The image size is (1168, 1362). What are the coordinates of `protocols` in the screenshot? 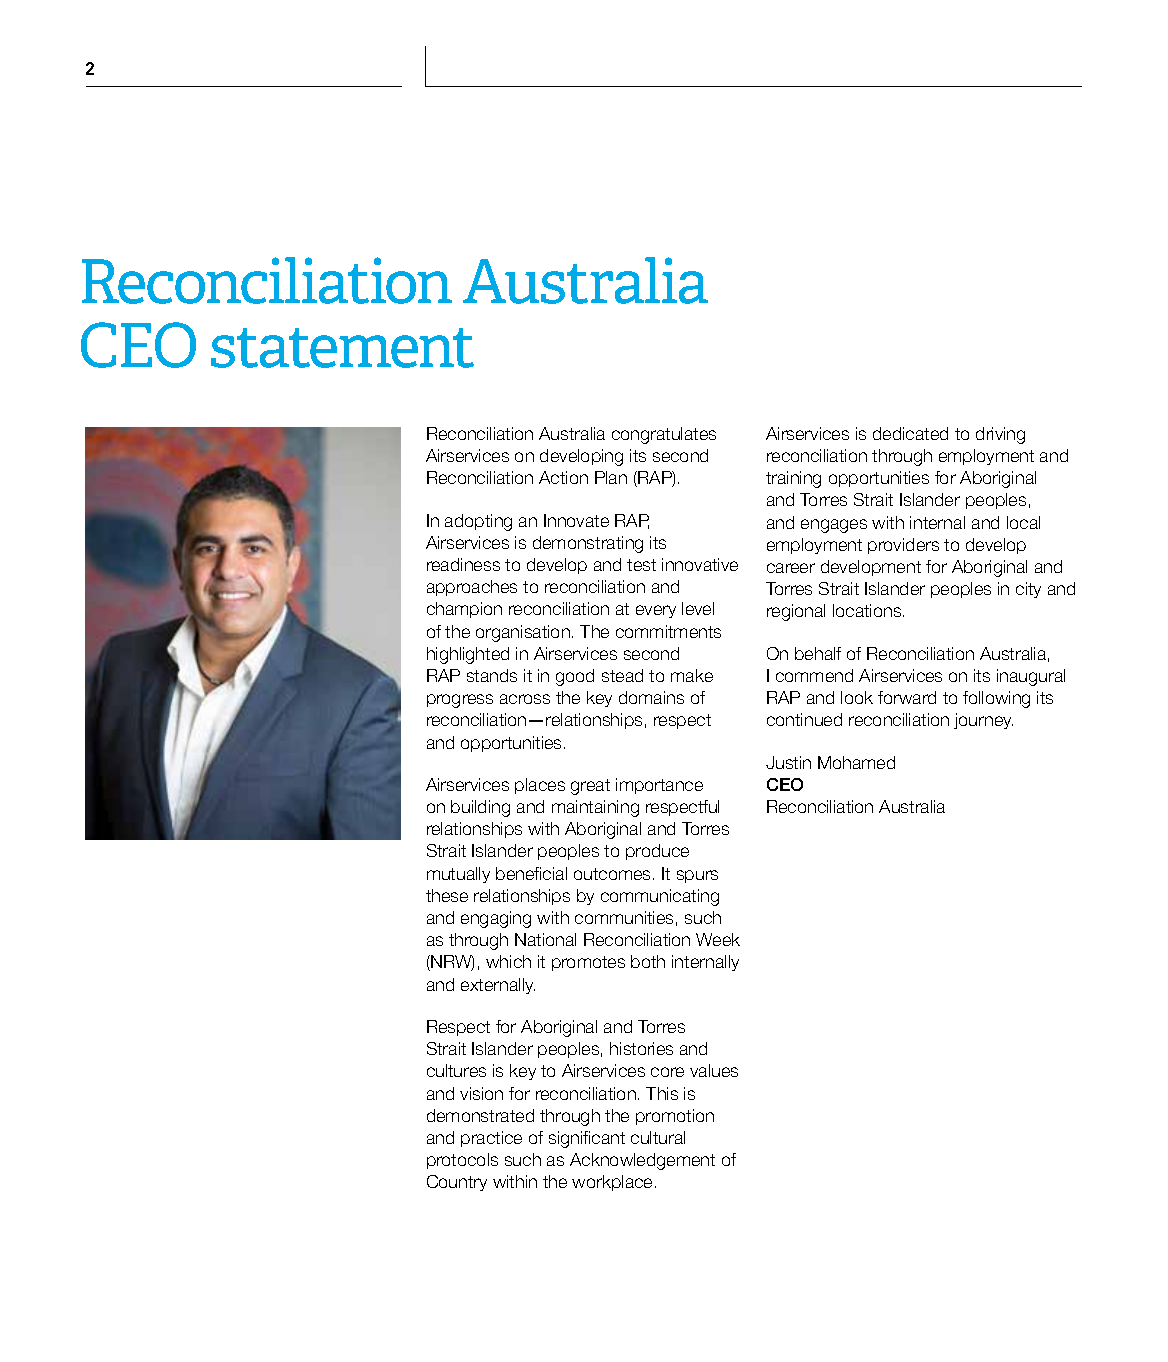 It's located at (462, 1161).
